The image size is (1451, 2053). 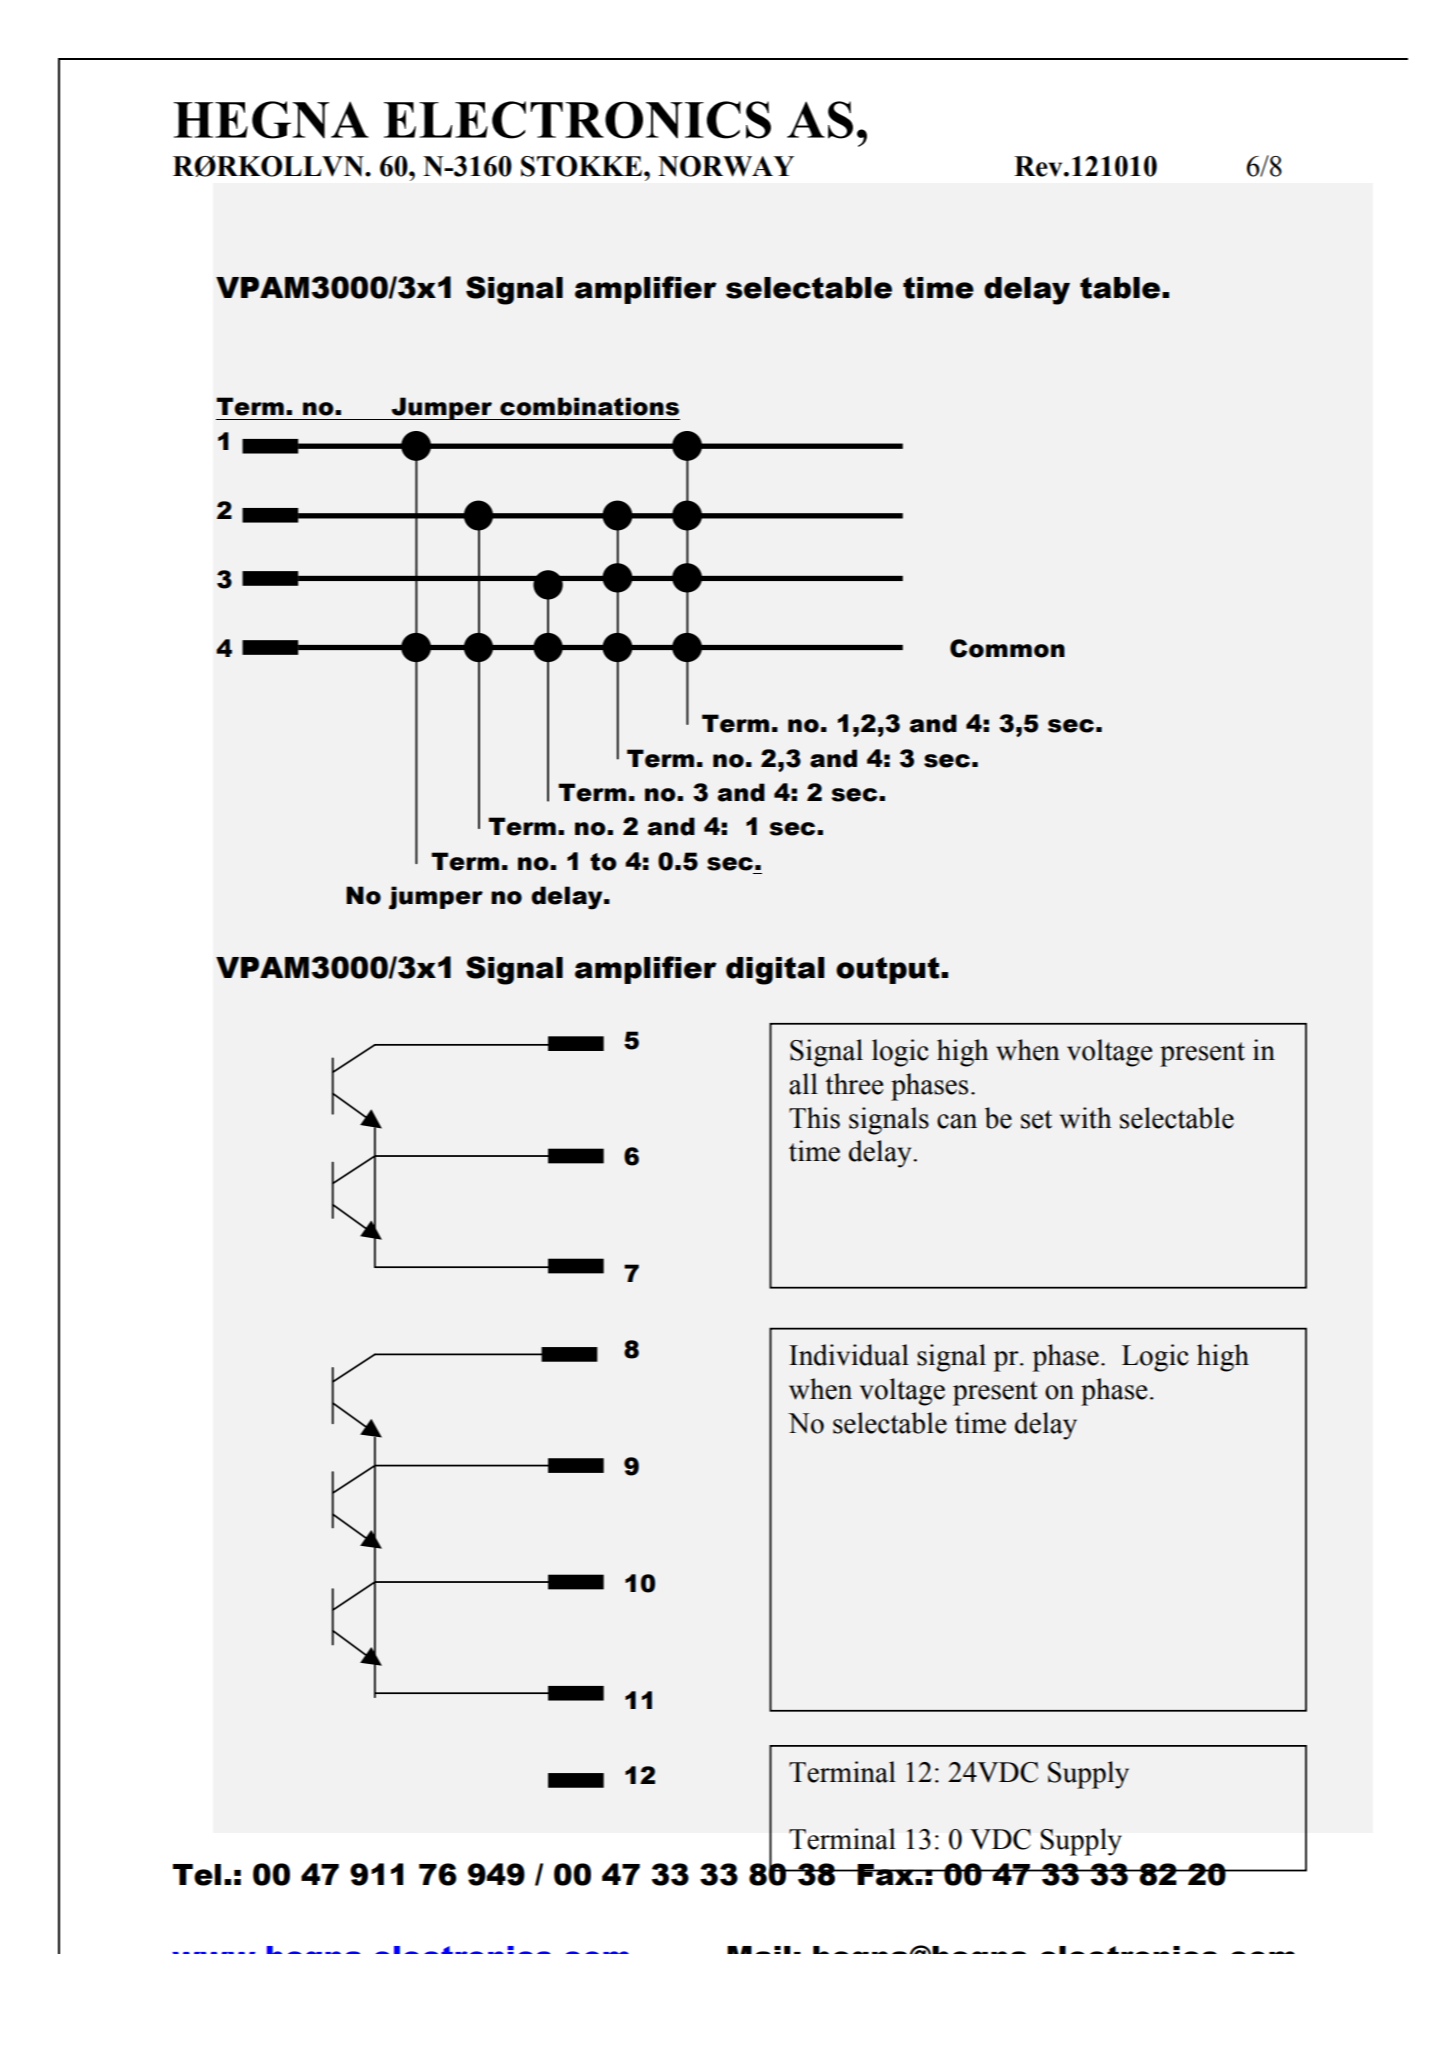 I want to click on combinations, so click(x=589, y=406).
